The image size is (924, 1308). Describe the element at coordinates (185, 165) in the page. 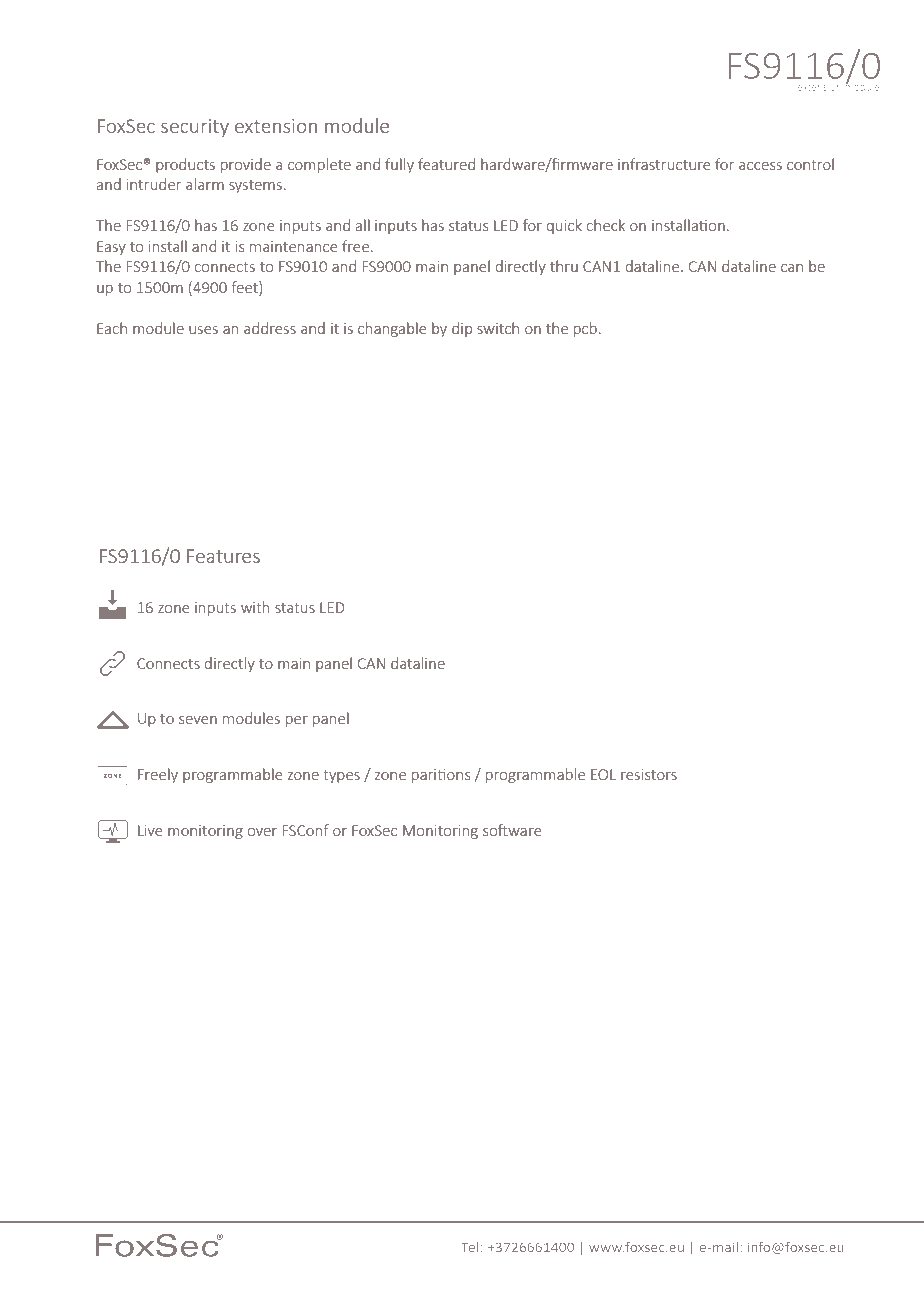

I see `products` at that location.
